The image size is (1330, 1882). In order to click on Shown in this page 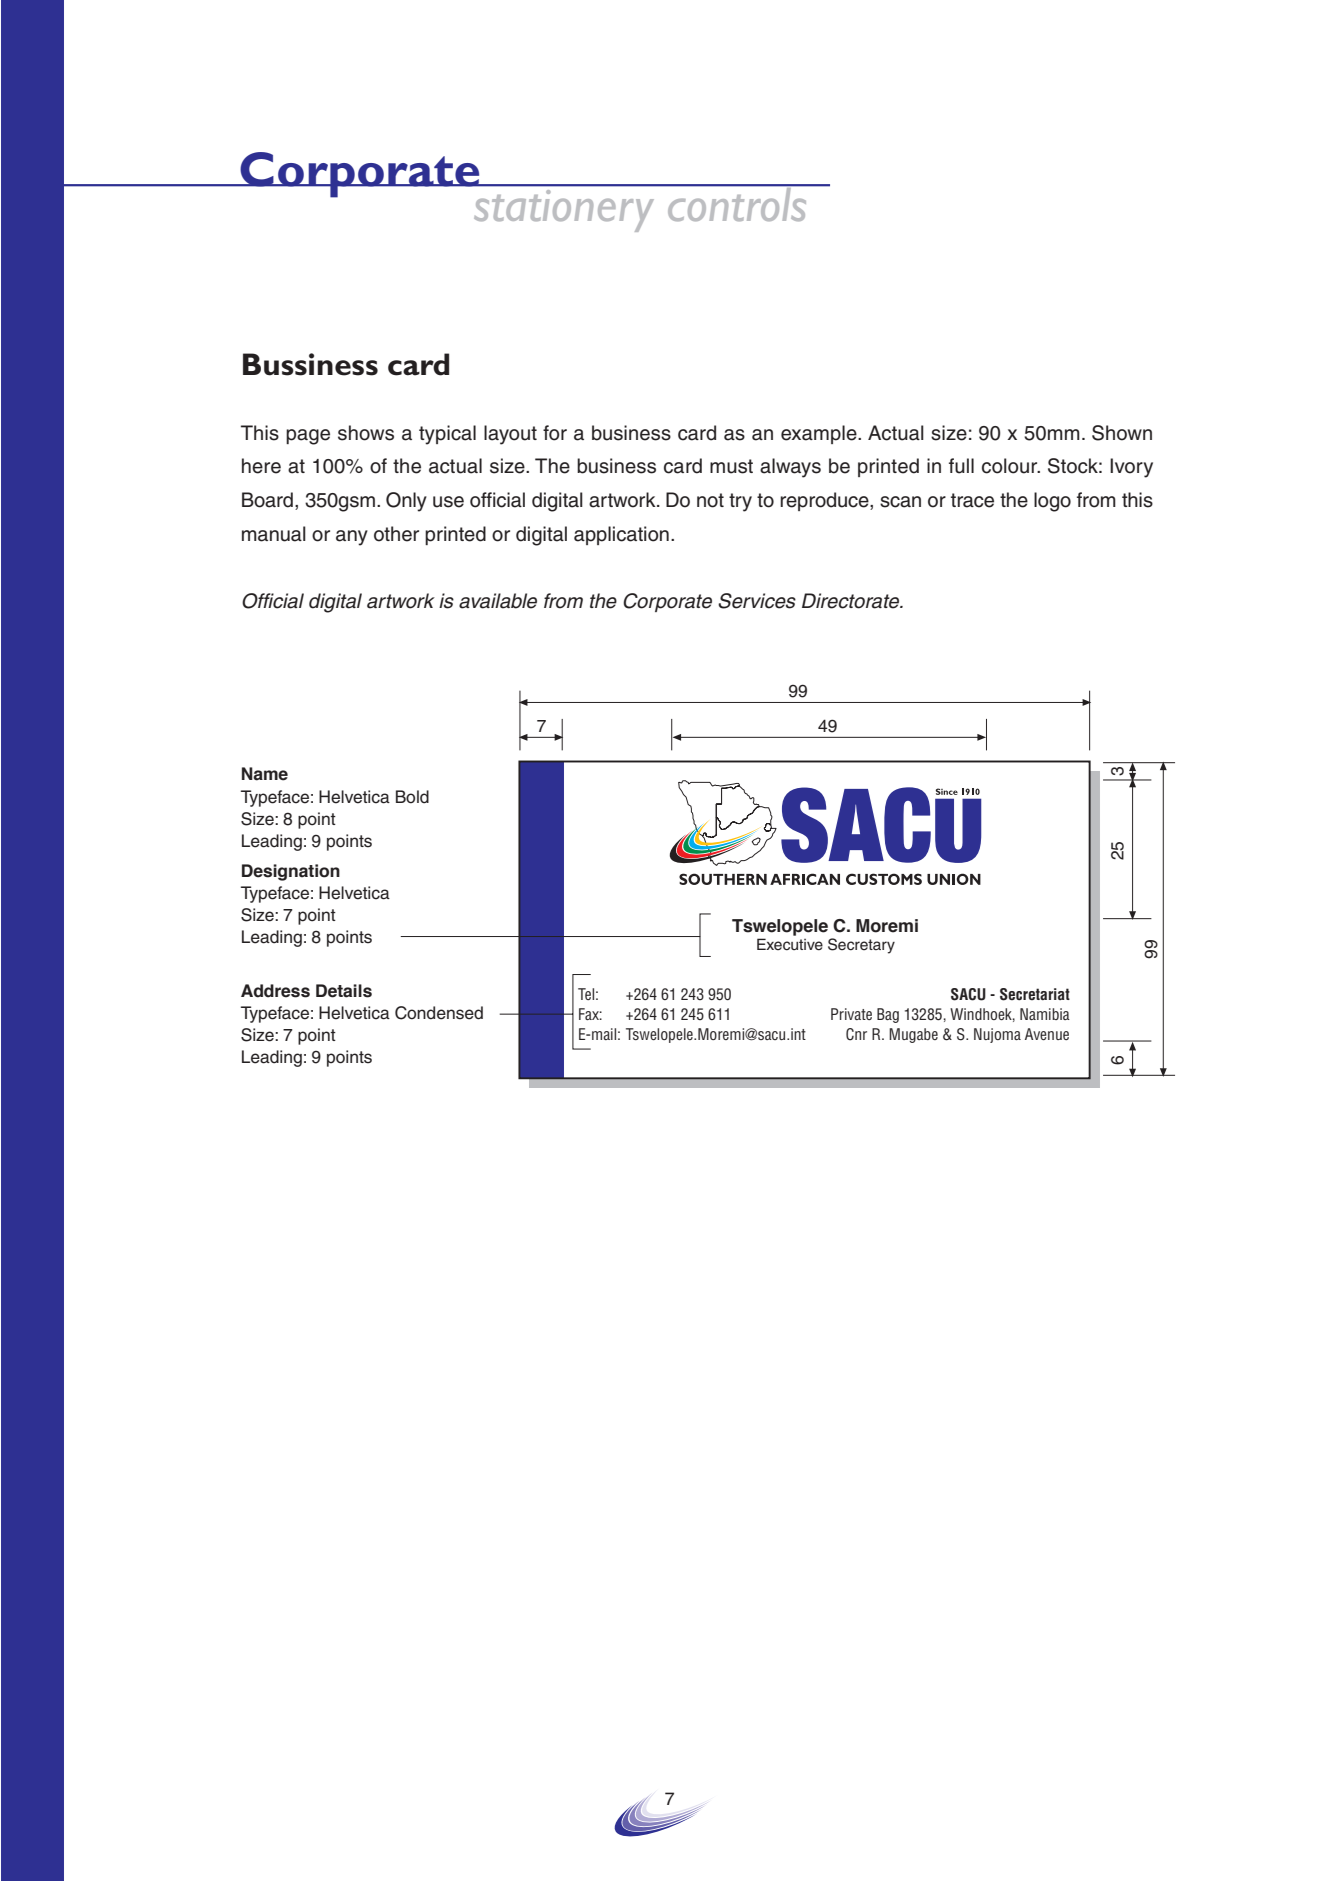, I will do `click(1122, 433)`.
